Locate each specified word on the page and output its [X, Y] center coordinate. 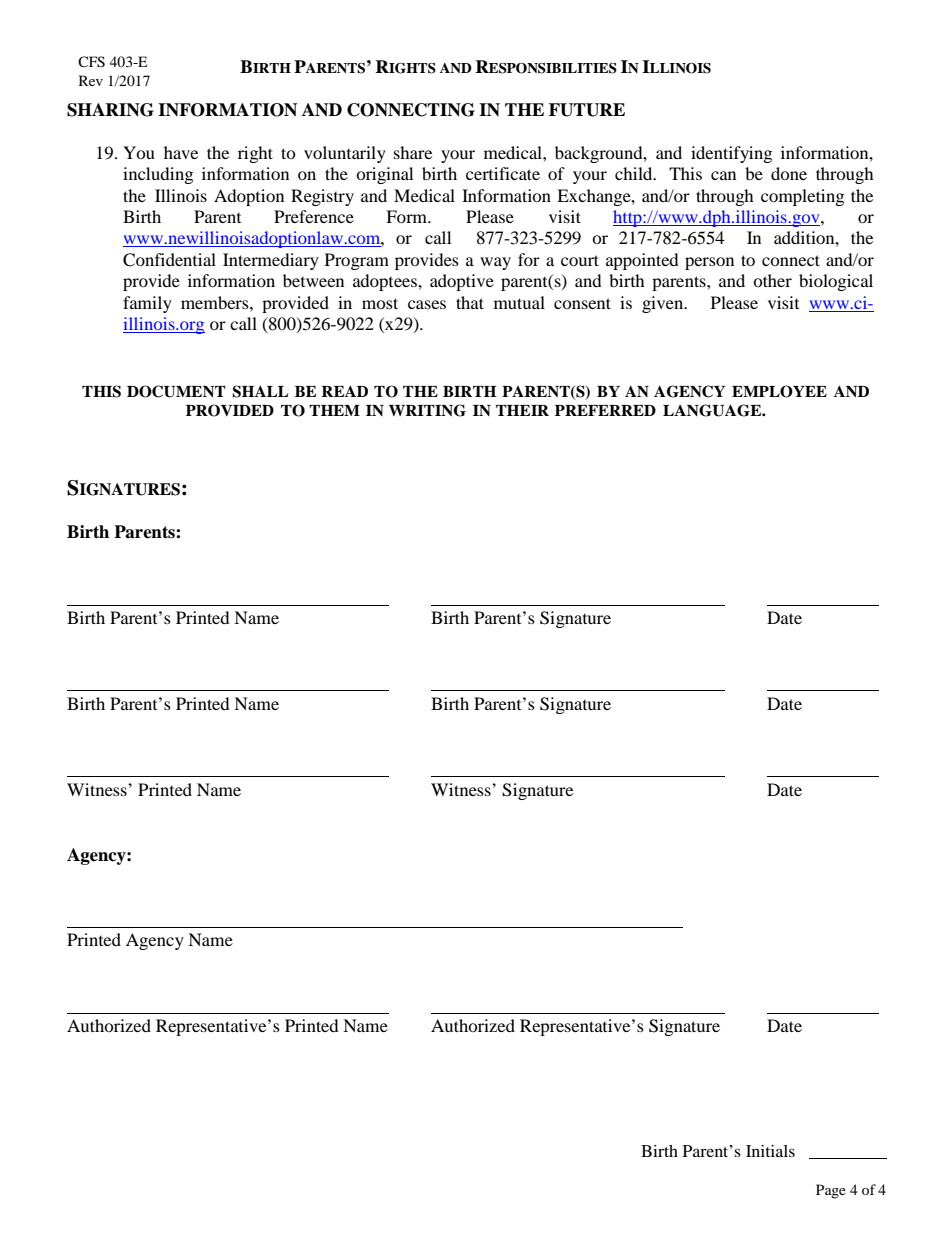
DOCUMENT [176, 391]
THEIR [522, 410]
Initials [770, 1151]
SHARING [110, 110]
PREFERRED [605, 410]
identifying [731, 154]
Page [831, 1191]
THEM [334, 410]
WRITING [427, 410]
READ [344, 391]
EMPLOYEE [779, 391]
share [413, 152]
